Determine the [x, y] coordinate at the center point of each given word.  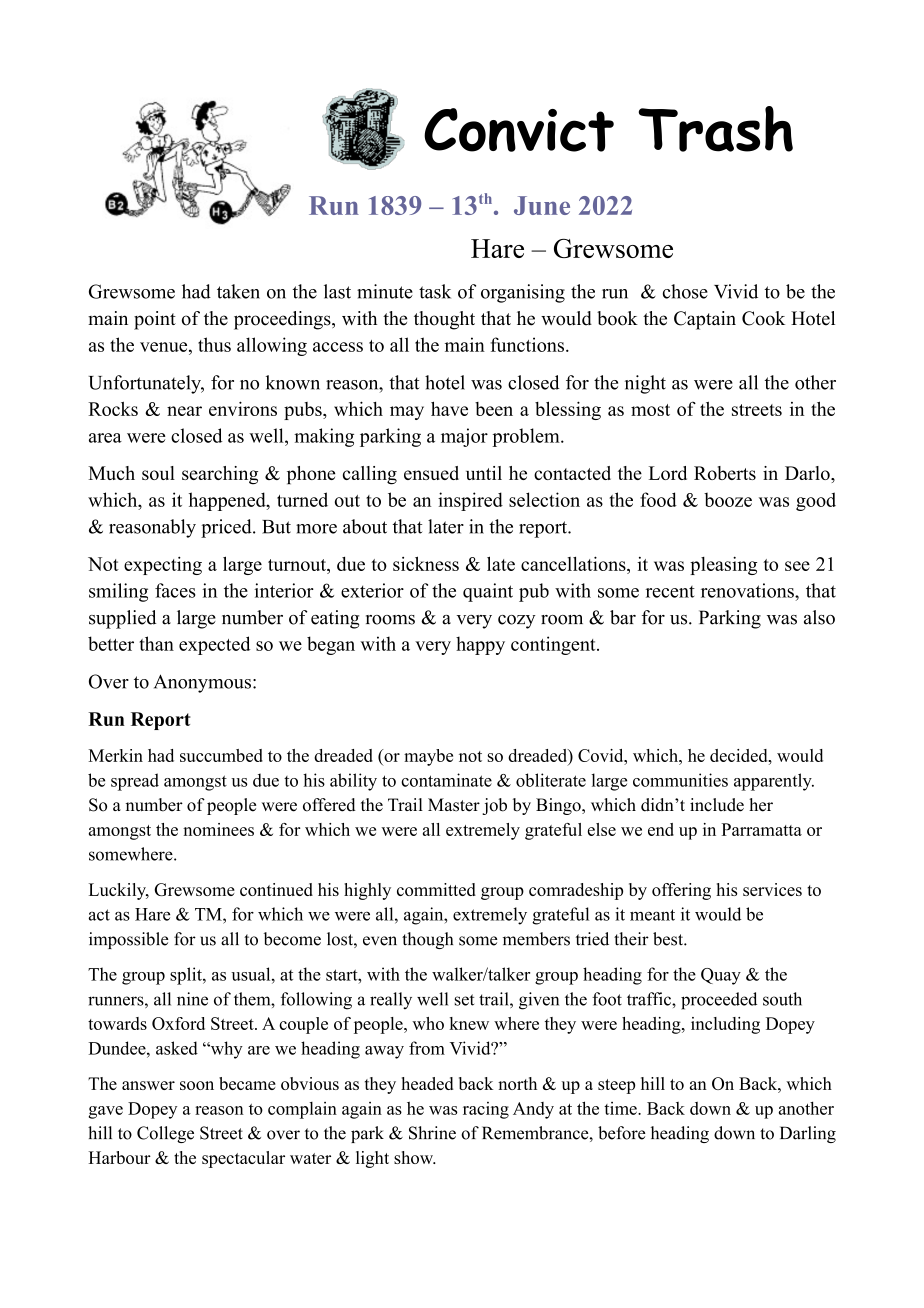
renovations [748, 590]
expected [214, 645]
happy [480, 645]
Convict [519, 130]
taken [238, 291]
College [165, 1134]
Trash [715, 129]
